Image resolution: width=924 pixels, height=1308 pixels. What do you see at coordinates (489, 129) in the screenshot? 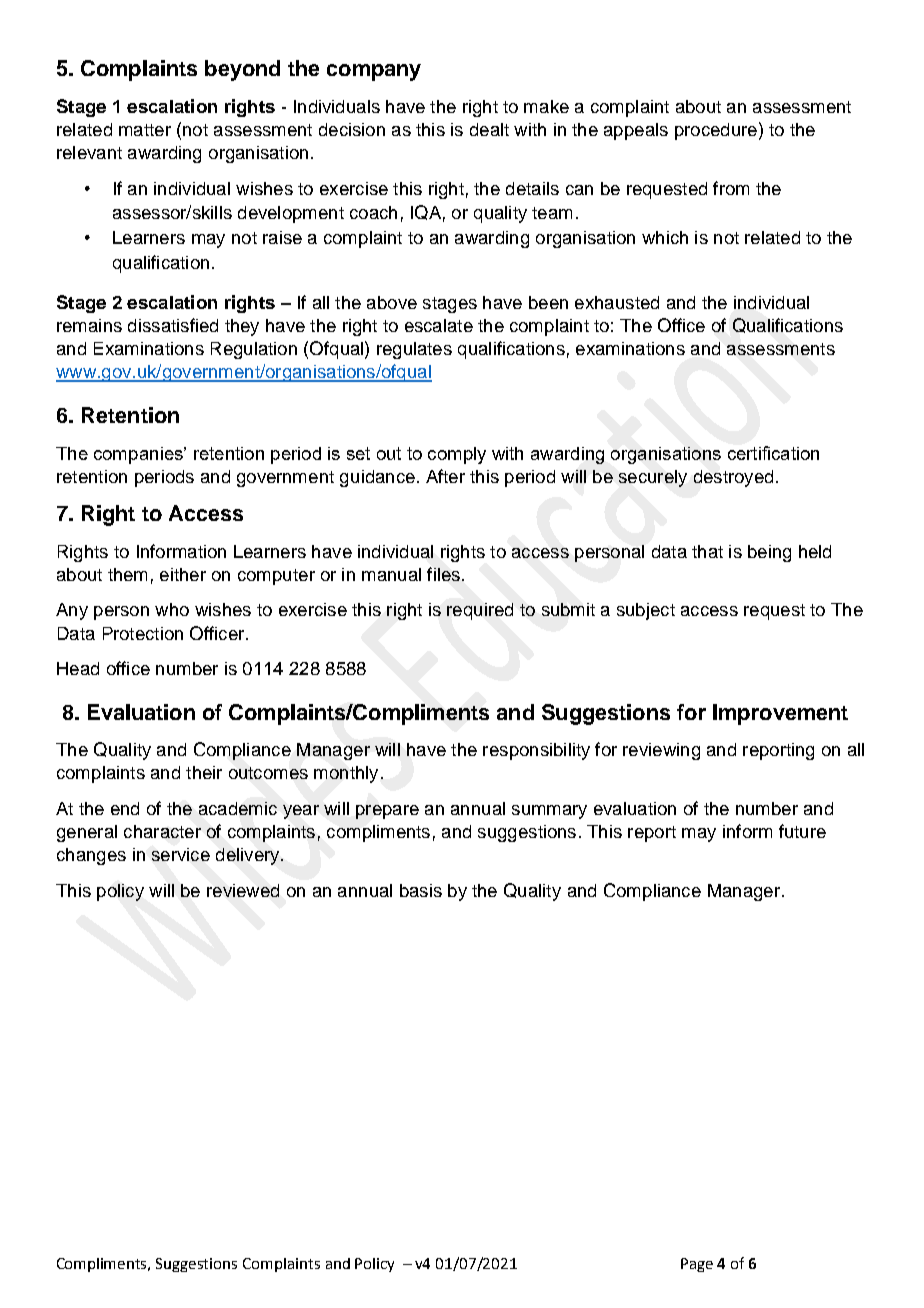
I see `dealt` at bounding box center [489, 129].
